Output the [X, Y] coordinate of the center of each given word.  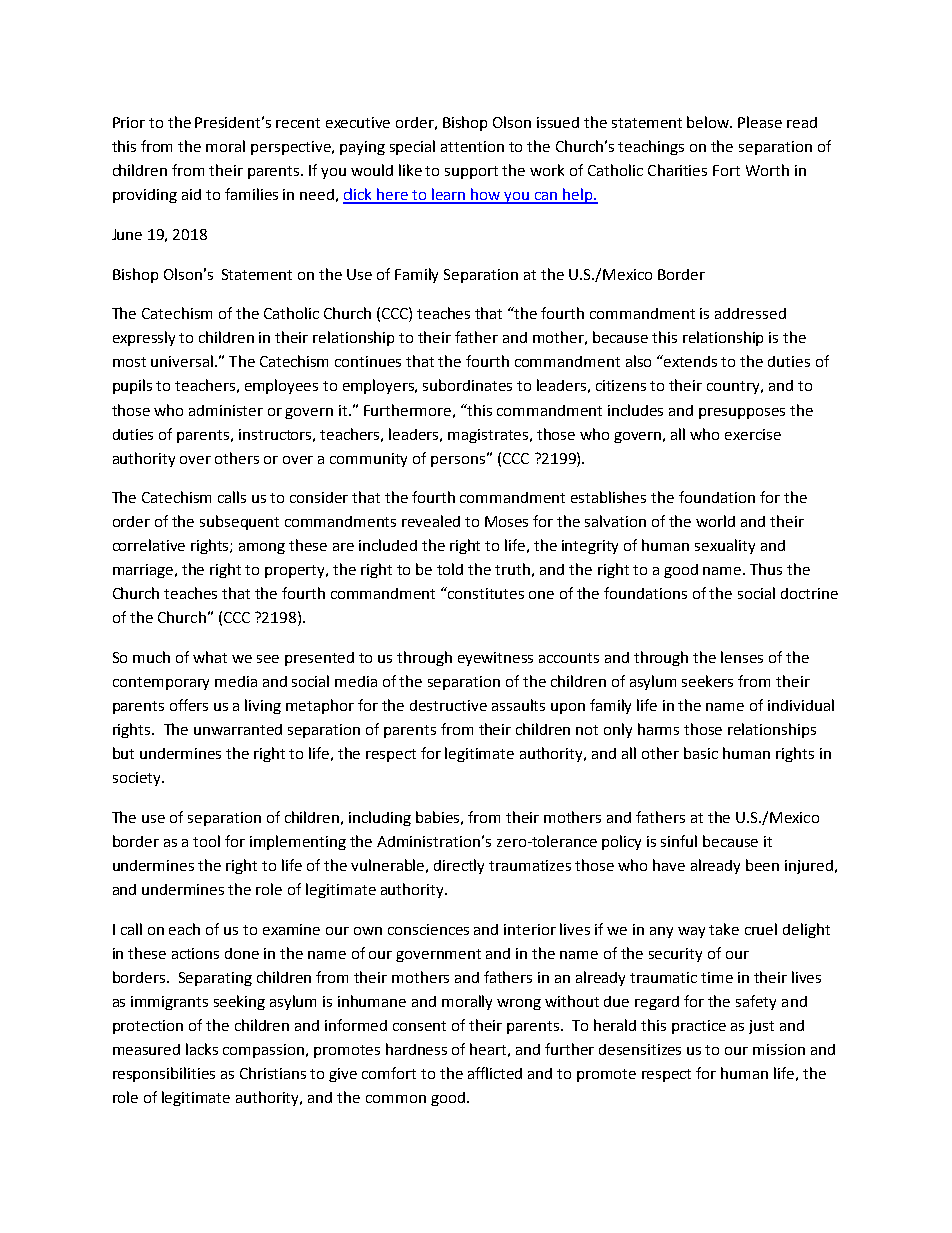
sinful [679, 841]
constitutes [485, 593]
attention [472, 146]
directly [459, 866]
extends [689, 361]
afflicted [495, 1073]
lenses [742, 657]
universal [182, 361]
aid [191, 194]
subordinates [467, 385]
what [210, 657]
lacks [202, 1049]
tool [206, 841]
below [709, 122]
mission [779, 1049]
